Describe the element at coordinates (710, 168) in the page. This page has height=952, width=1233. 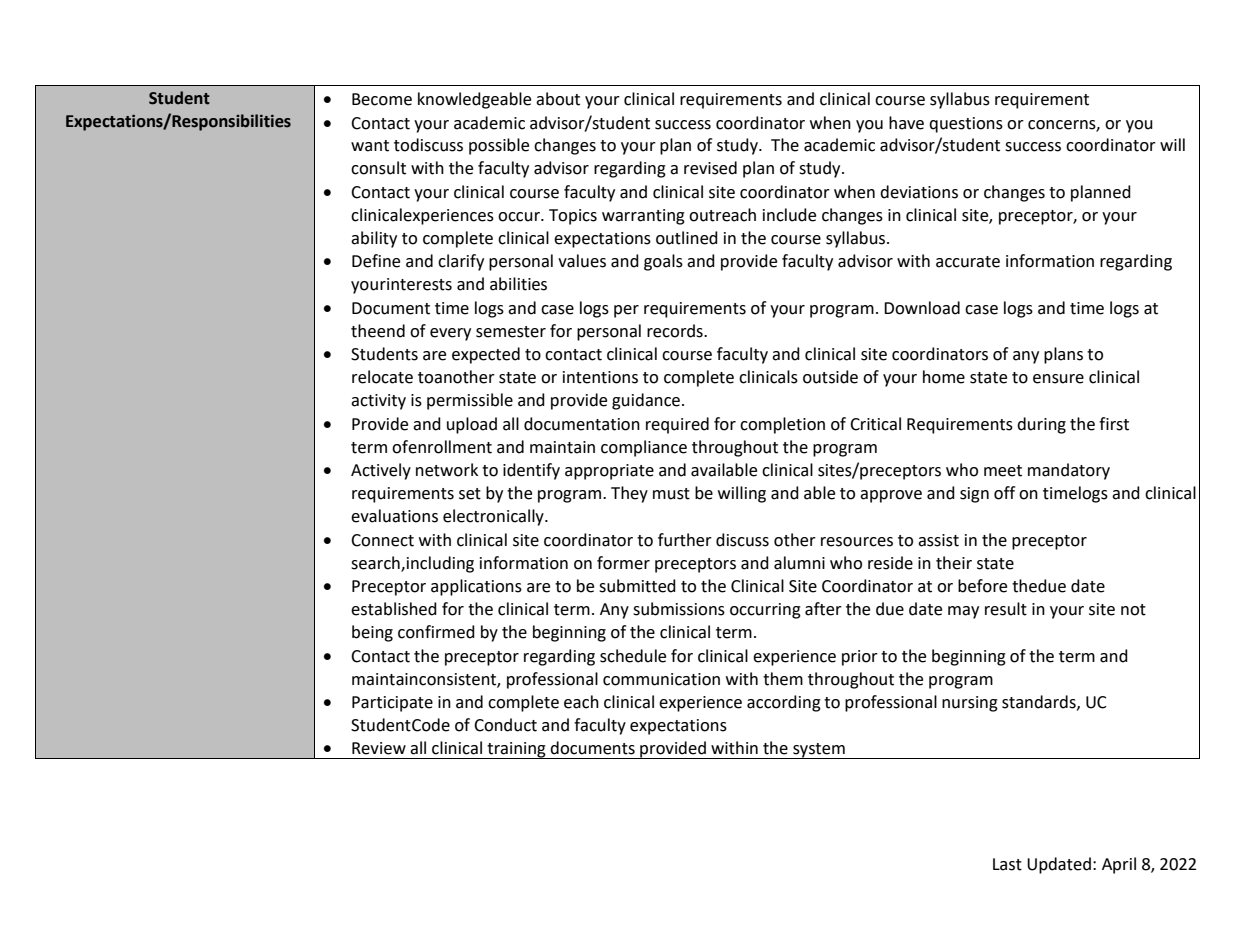
I see `revised` at that location.
